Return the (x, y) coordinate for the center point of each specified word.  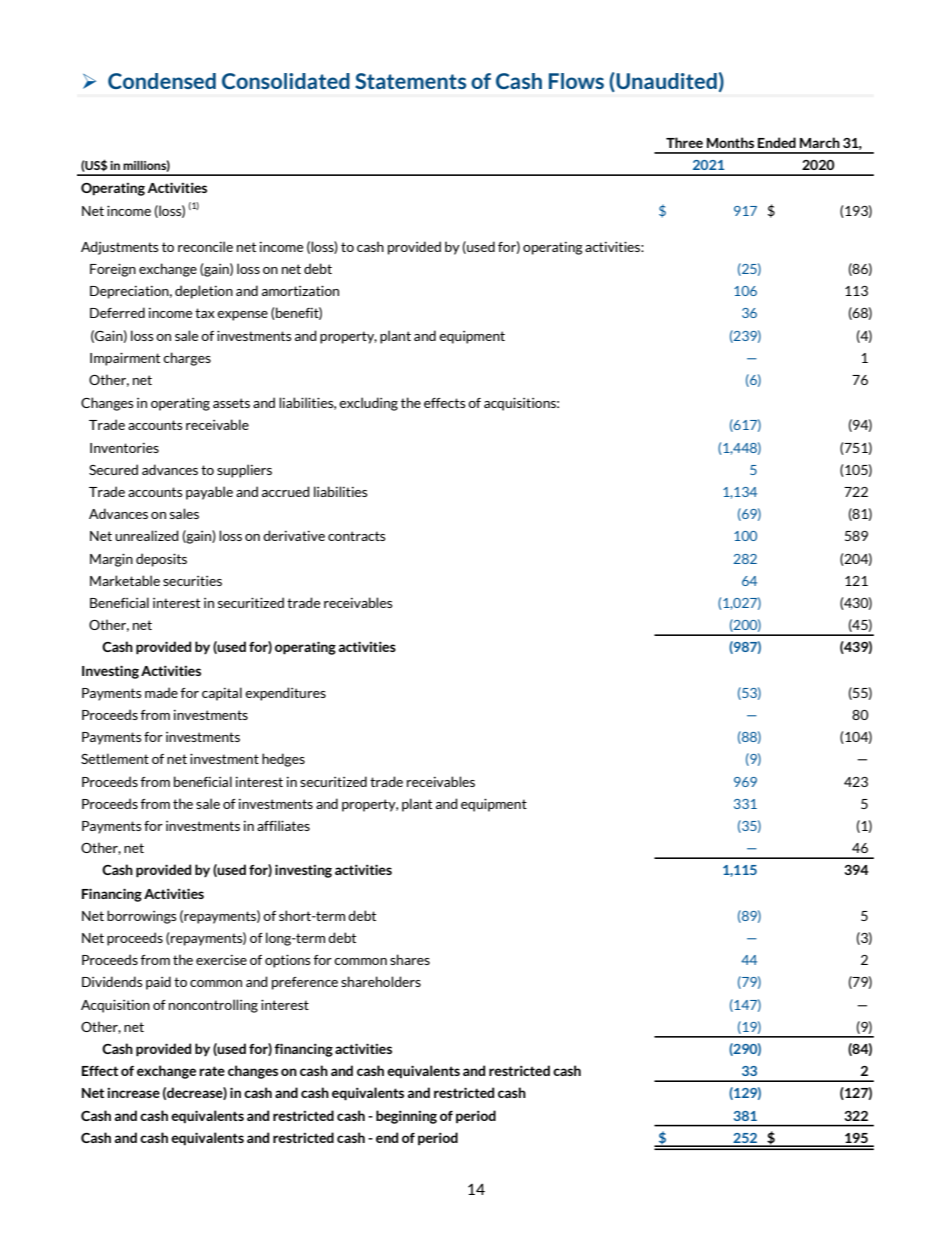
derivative (294, 535)
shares (410, 959)
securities (192, 581)
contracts (357, 536)
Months (730, 142)
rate (212, 1071)
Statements (410, 81)
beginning (406, 1117)
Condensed (162, 81)
